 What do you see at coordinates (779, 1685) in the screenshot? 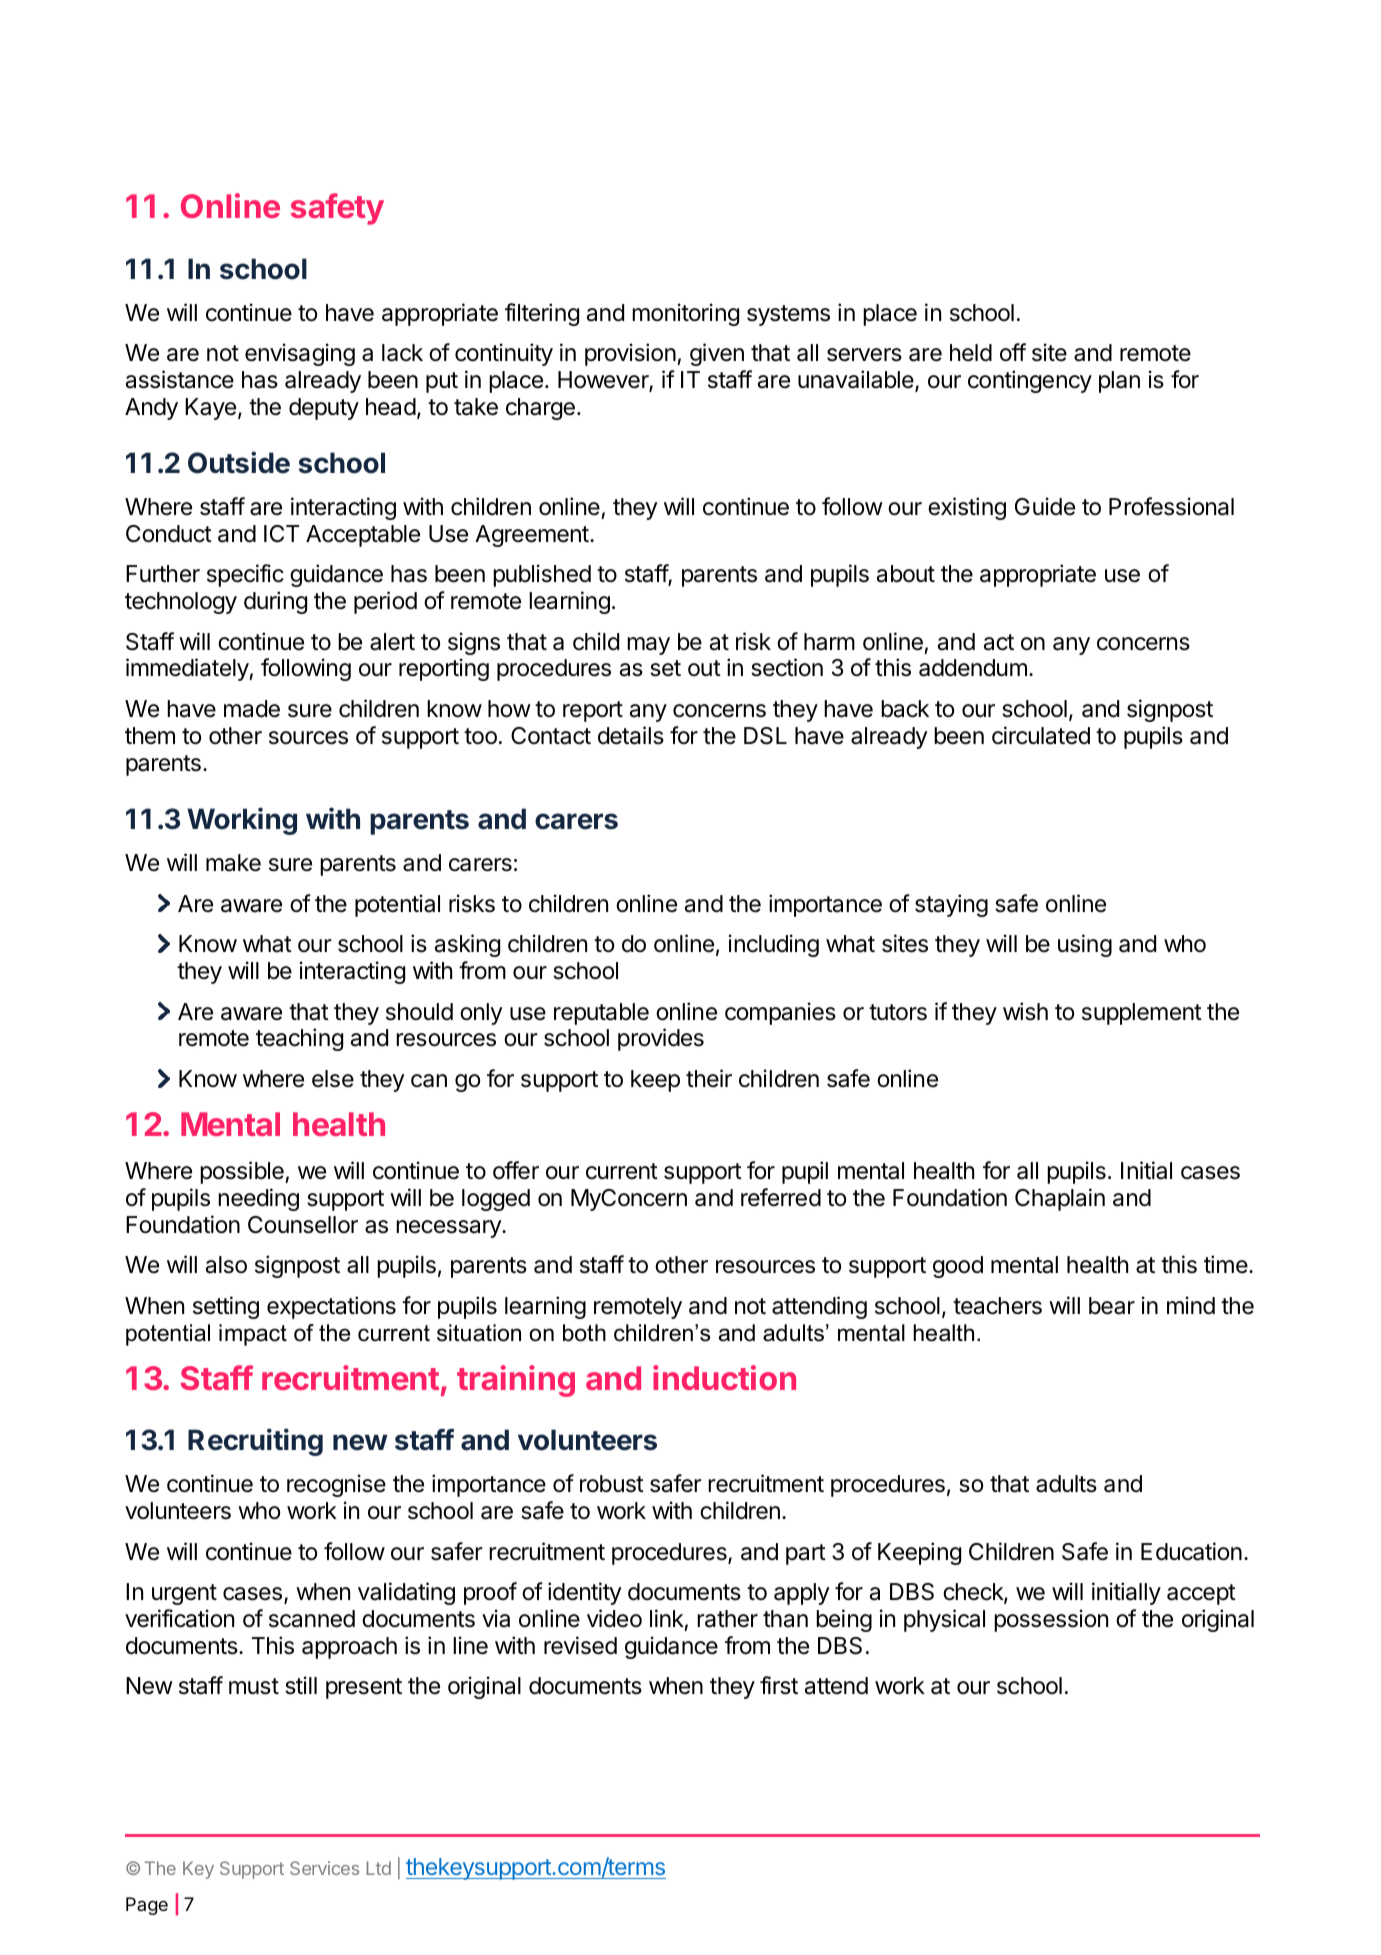
I see `first` at bounding box center [779, 1685].
